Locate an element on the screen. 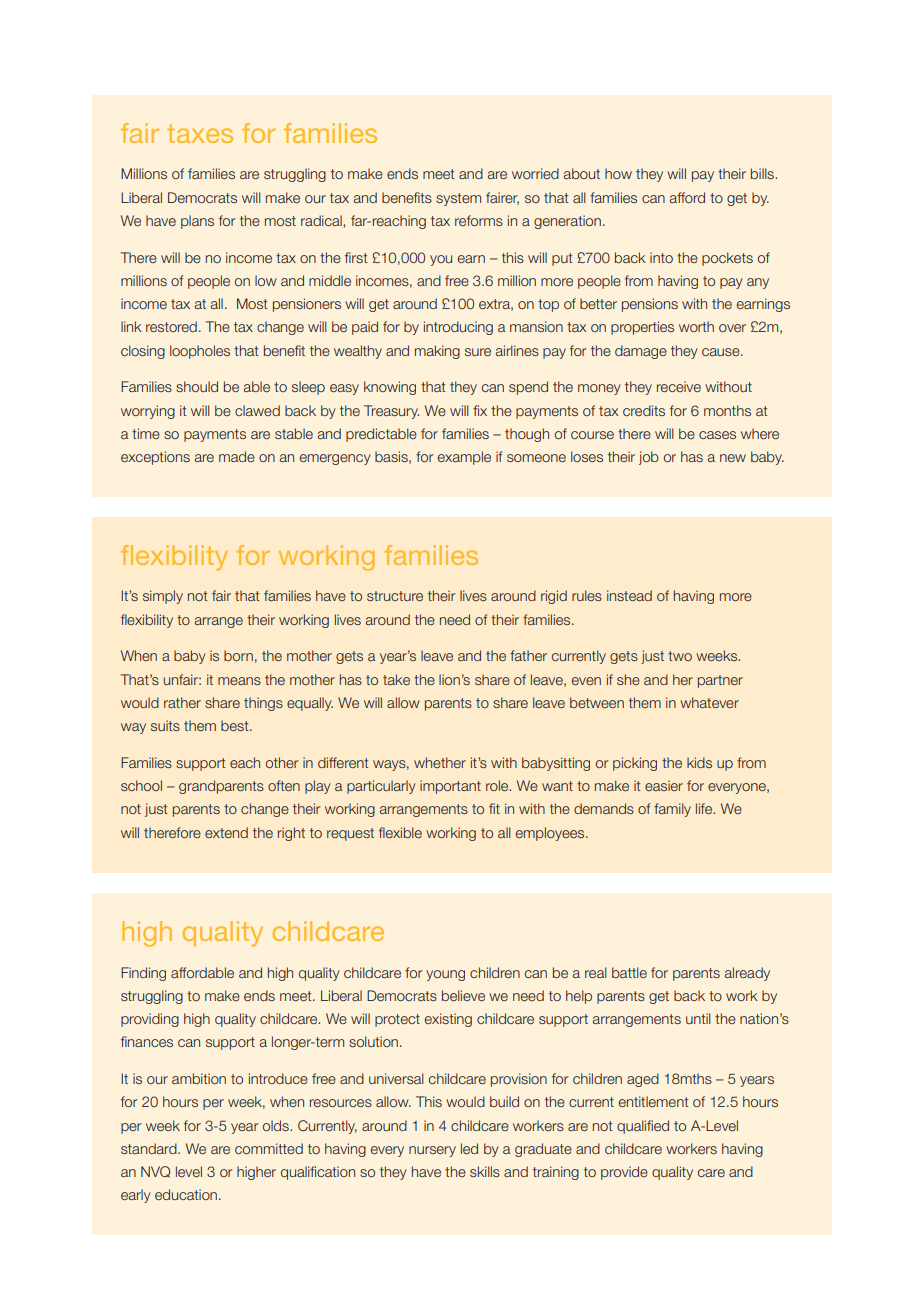  take is located at coordinates (396, 679).
